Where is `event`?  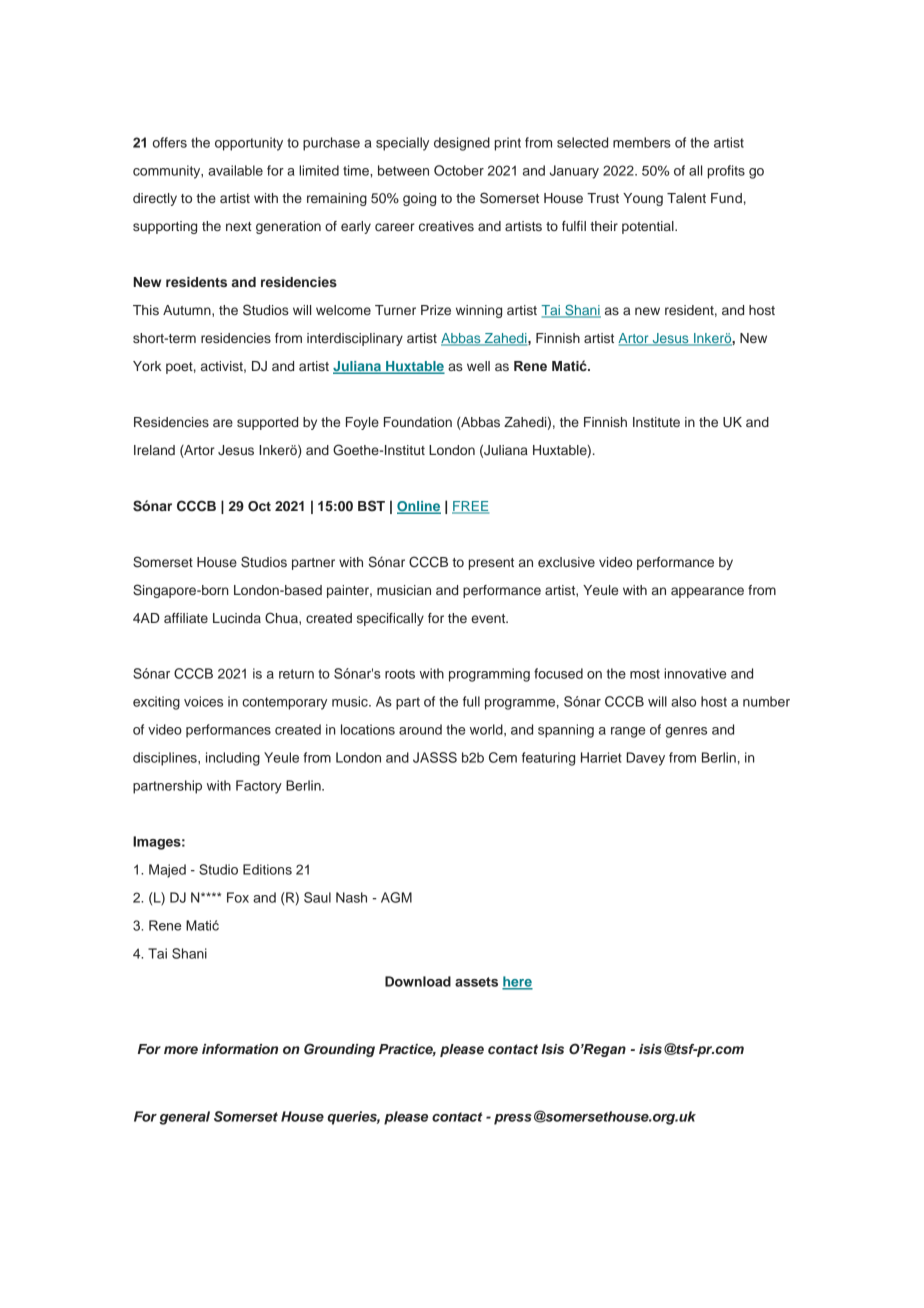
event is located at coordinates (489, 618).
